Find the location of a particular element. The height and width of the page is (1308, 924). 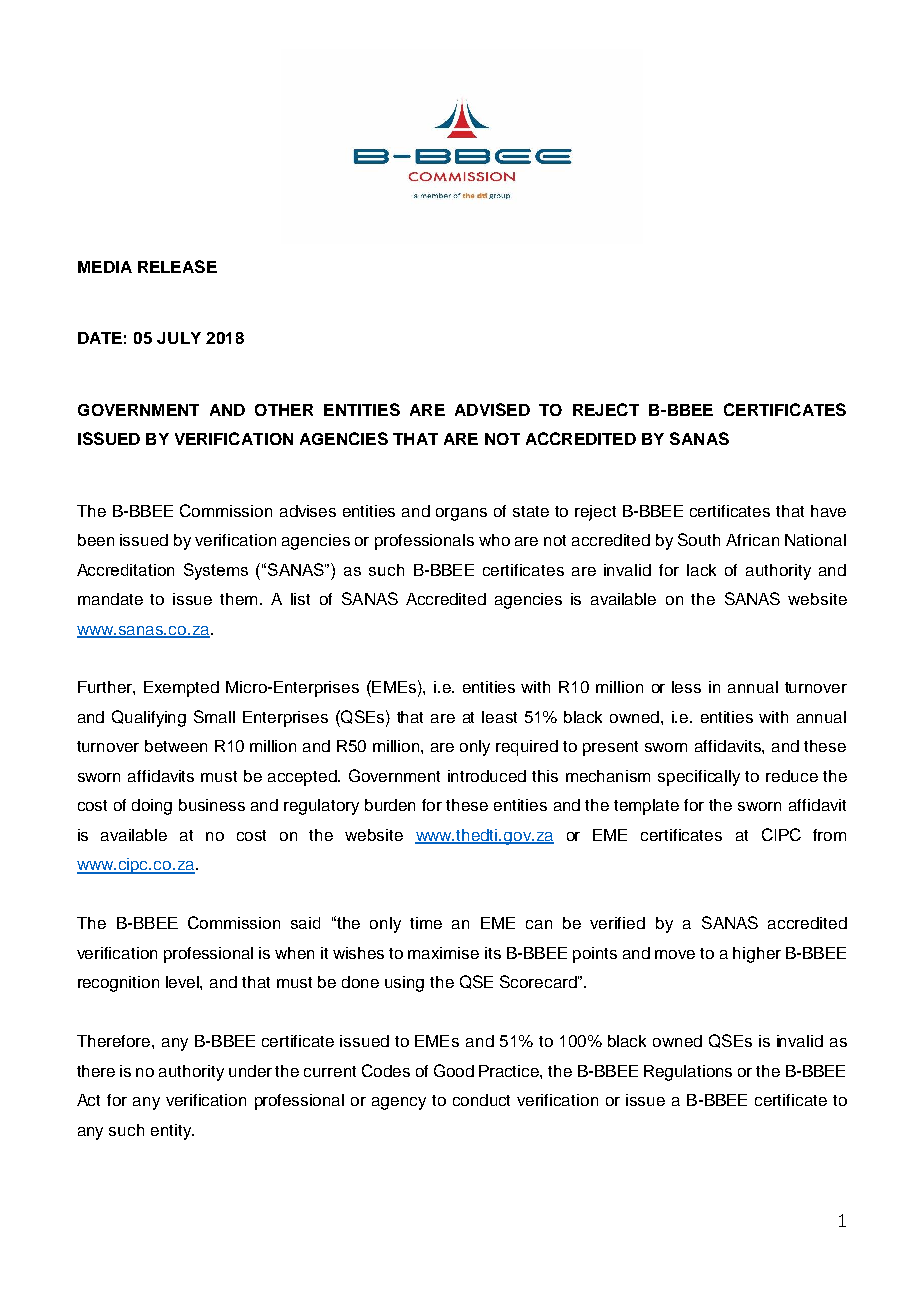

have is located at coordinates (828, 511).
